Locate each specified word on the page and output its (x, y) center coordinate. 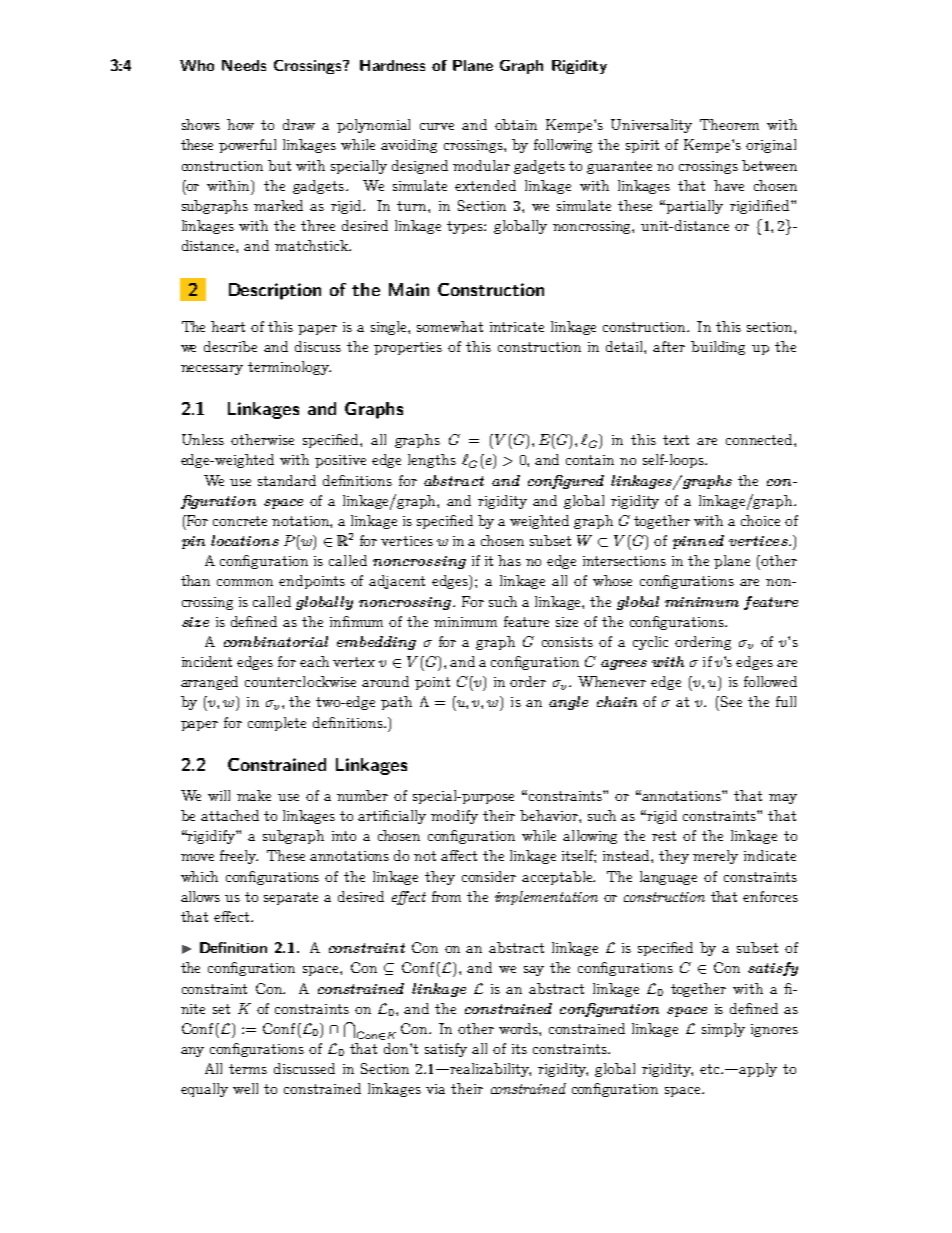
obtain (516, 124)
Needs (244, 65)
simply (723, 1030)
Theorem (729, 124)
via (435, 1089)
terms (248, 1069)
